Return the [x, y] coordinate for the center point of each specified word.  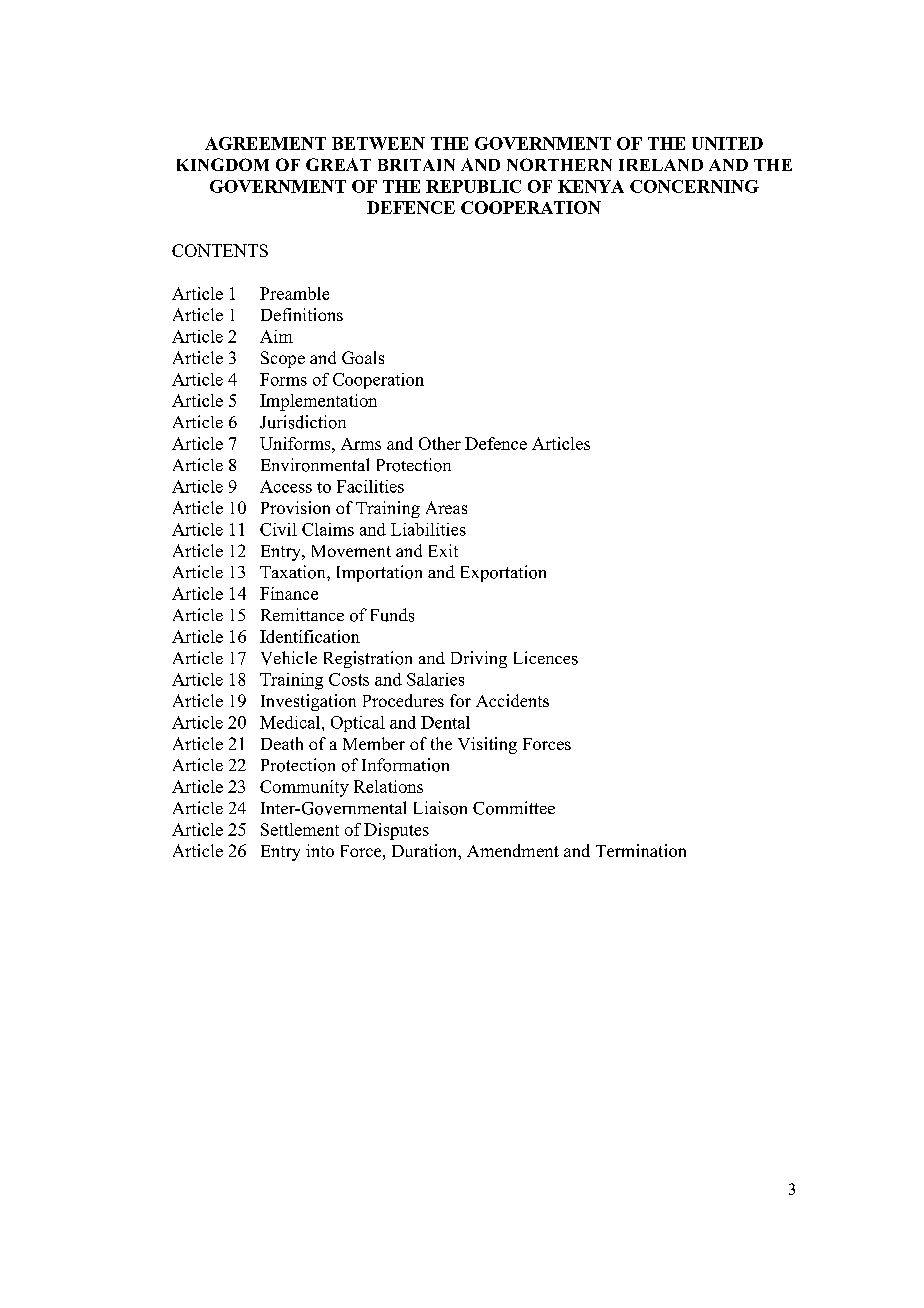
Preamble [294, 293]
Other [440, 443]
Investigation [308, 702]
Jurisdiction [303, 422]
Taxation [294, 572]
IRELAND [661, 165]
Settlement [300, 829]
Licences [546, 658]
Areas [446, 507]
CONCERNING [694, 186]
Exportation [503, 573]
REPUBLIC [473, 186]
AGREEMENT [265, 143]
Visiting [487, 745]
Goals [363, 357]
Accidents [512, 700]
